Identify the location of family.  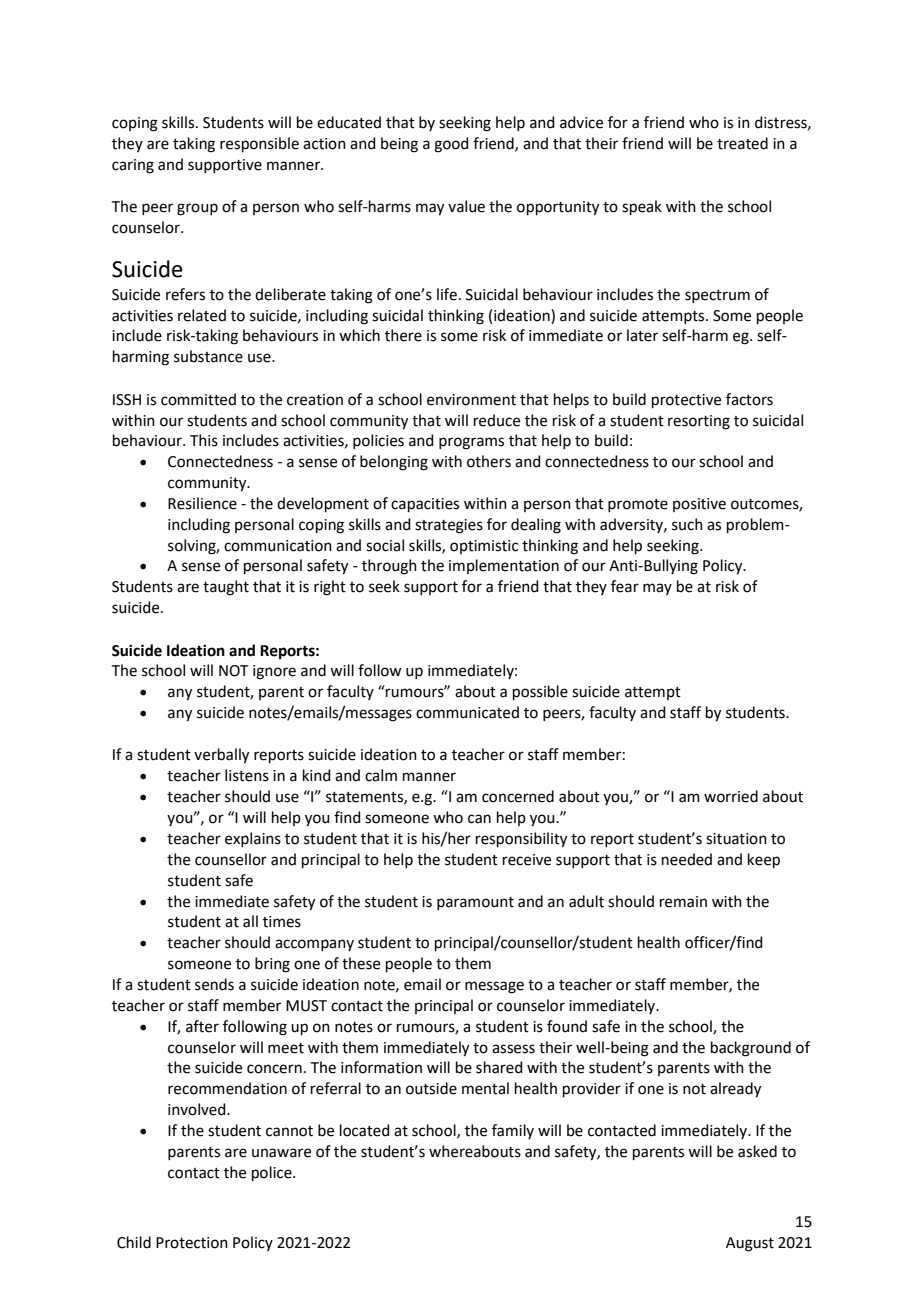
(513, 1131).
